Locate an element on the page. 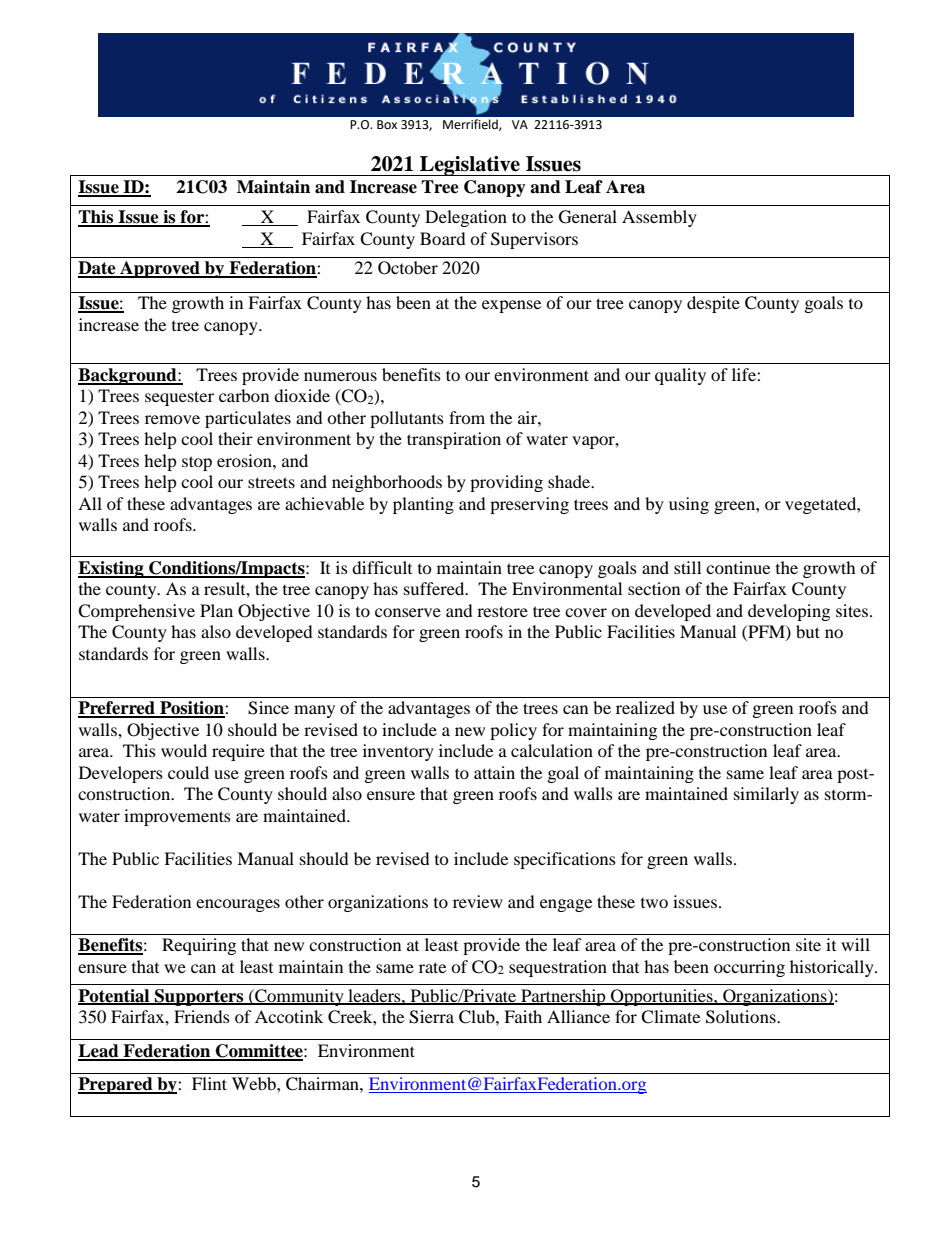 This document has width=952, height=1233. Legislative is located at coordinates (470, 166).
